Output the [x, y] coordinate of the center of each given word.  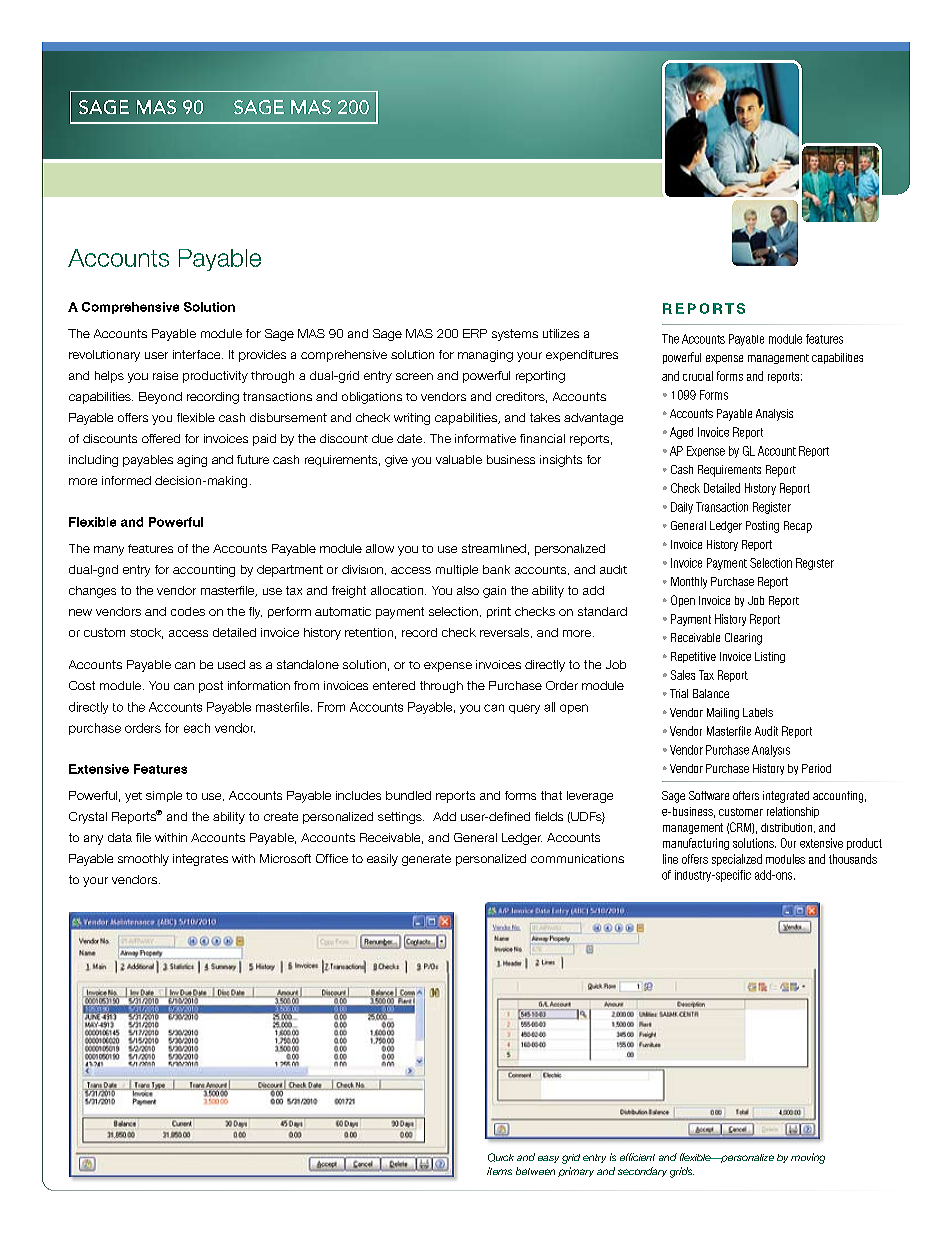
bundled [408, 795]
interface [198, 354]
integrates [200, 860]
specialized [737, 860]
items [499, 1171]
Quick [501, 1157]
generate [426, 860]
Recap [798, 527]
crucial [698, 376]
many [109, 551]
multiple [457, 570]
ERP [475, 333]
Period [816, 768]
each [197, 728]
